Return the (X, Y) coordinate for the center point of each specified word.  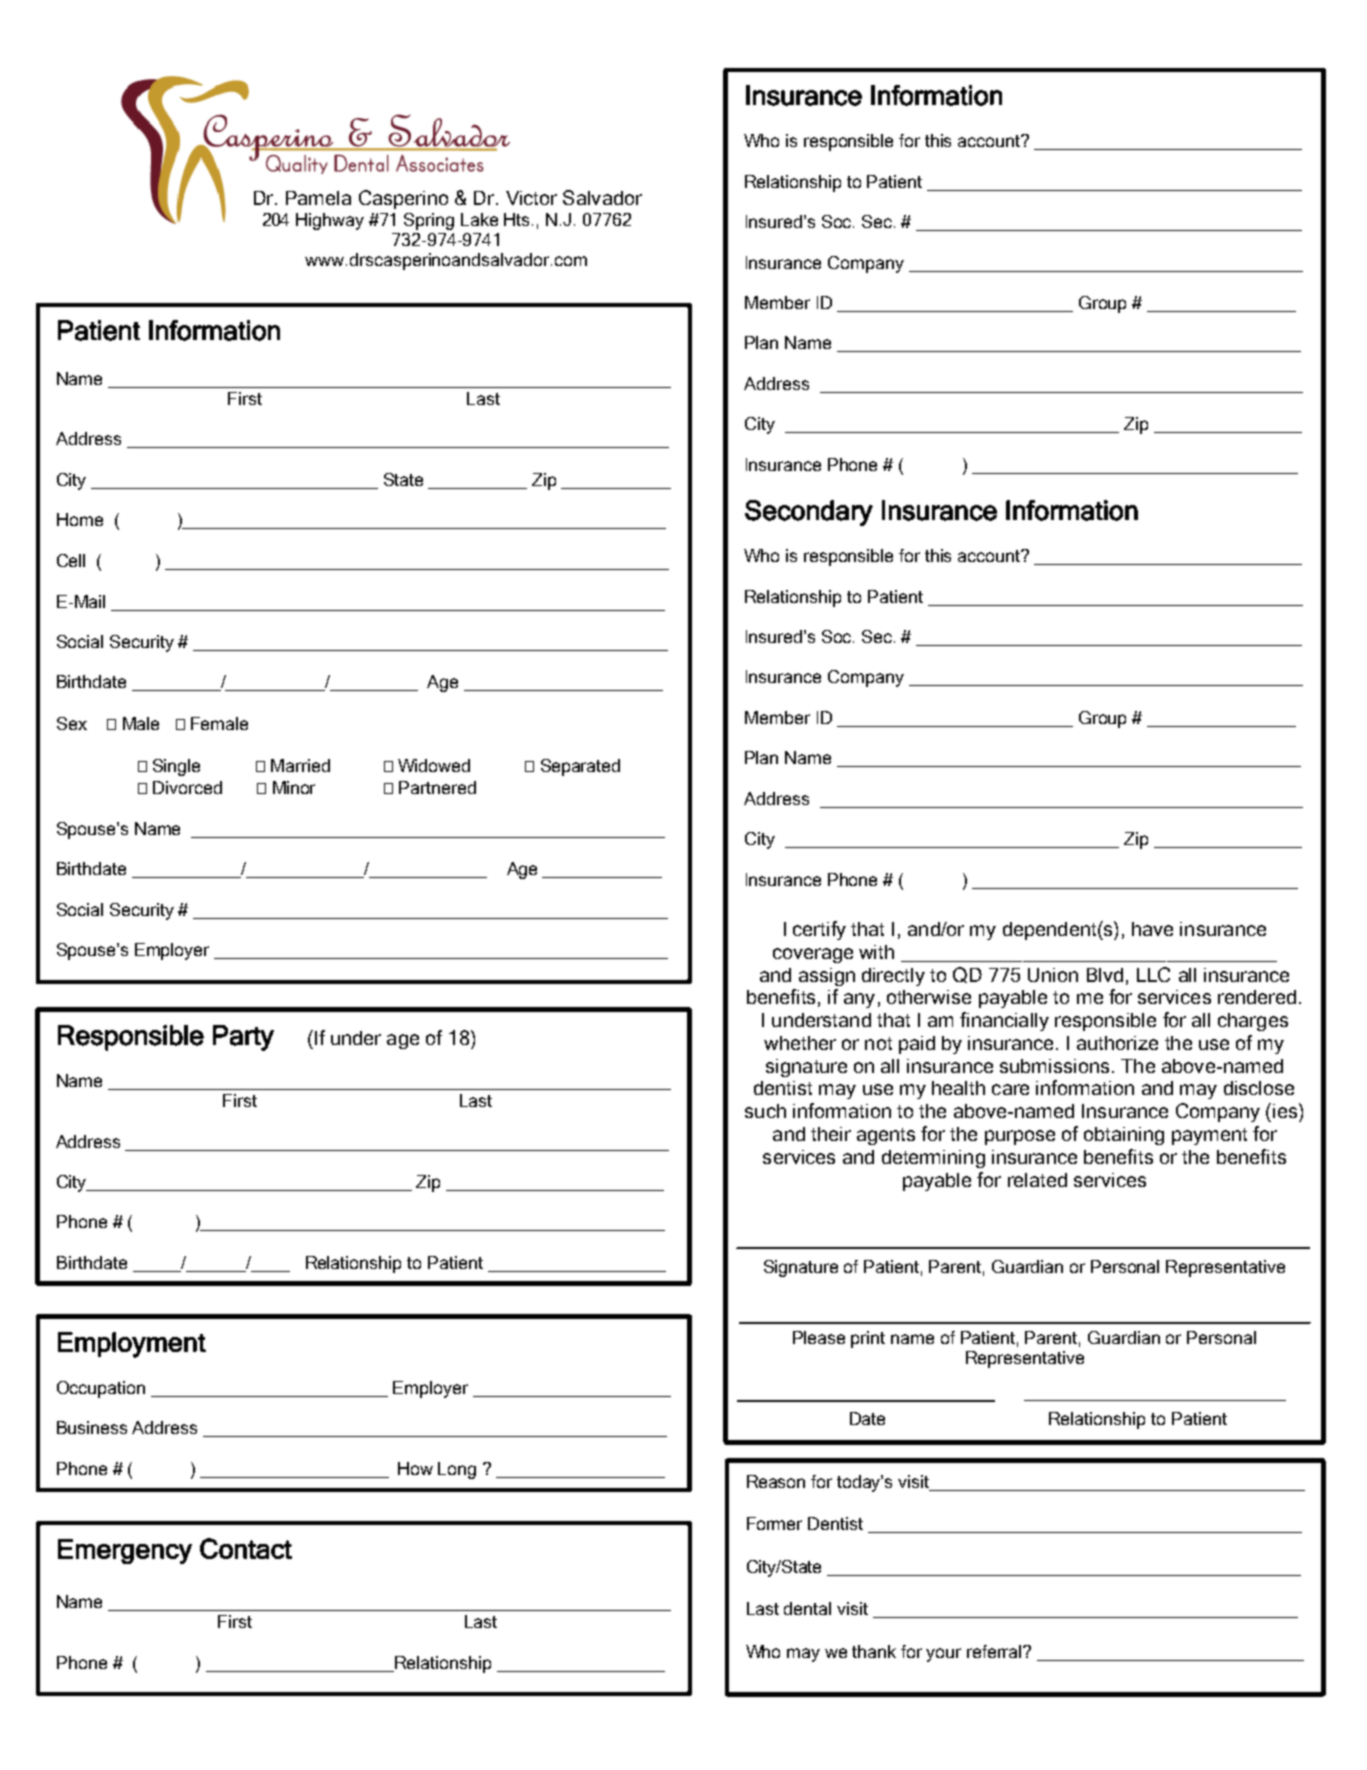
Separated (580, 767)
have (1152, 929)
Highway (330, 221)
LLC (1153, 974)
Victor (531, 198)
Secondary (809, 513)
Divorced (187, 787)
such (765, 1111)
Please (819, 1337)
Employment (132, 1345)
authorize (1117, 1043)
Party (243, 1038)
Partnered (437, 787)
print (868, 1339)
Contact (246, 1548)
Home (80, 519)
